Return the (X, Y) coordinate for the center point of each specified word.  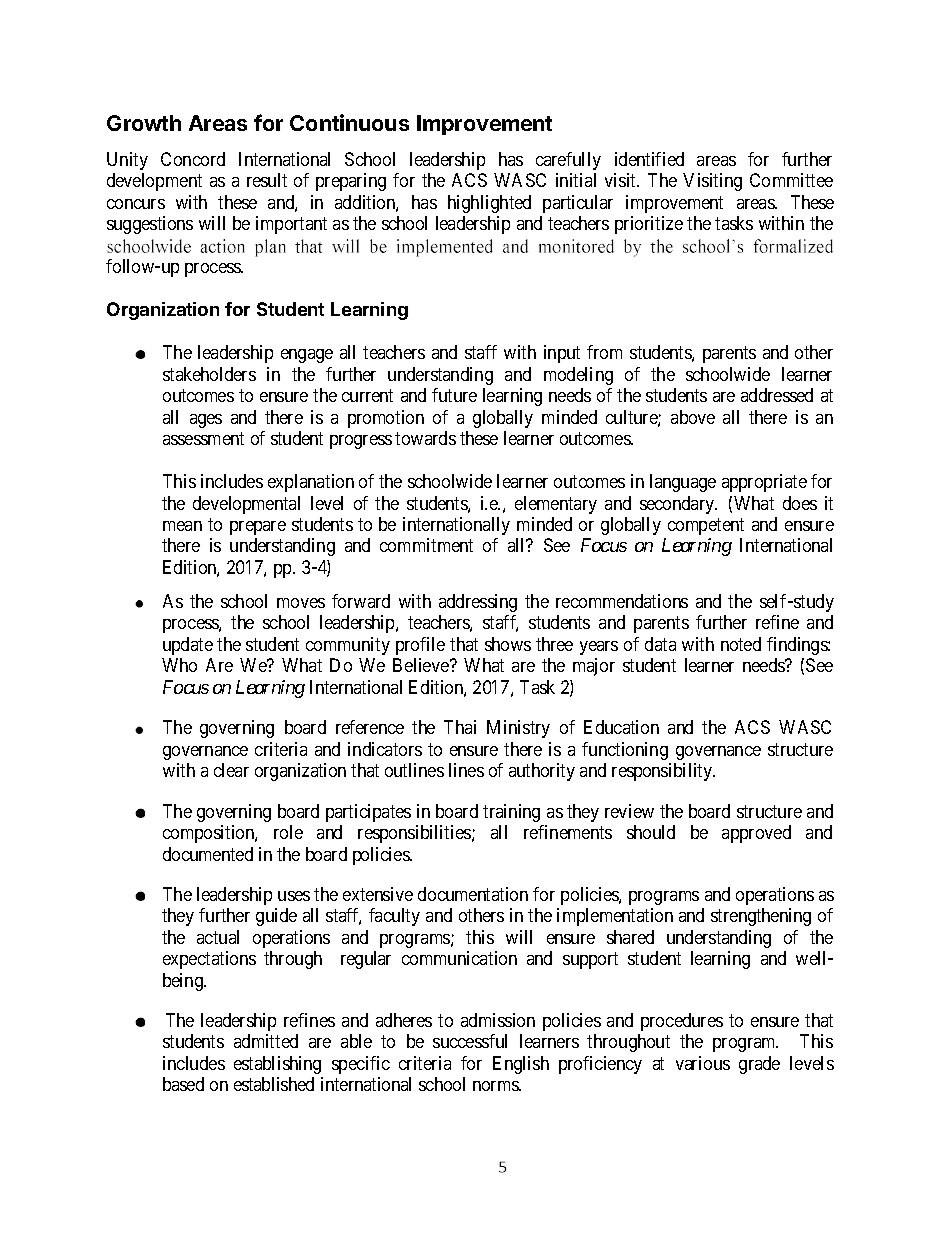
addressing (478, 603)
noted (741, 644)
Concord (193, 159)
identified (649, 159)
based (183, 1084)
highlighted (489, 204)
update (188, 646)
